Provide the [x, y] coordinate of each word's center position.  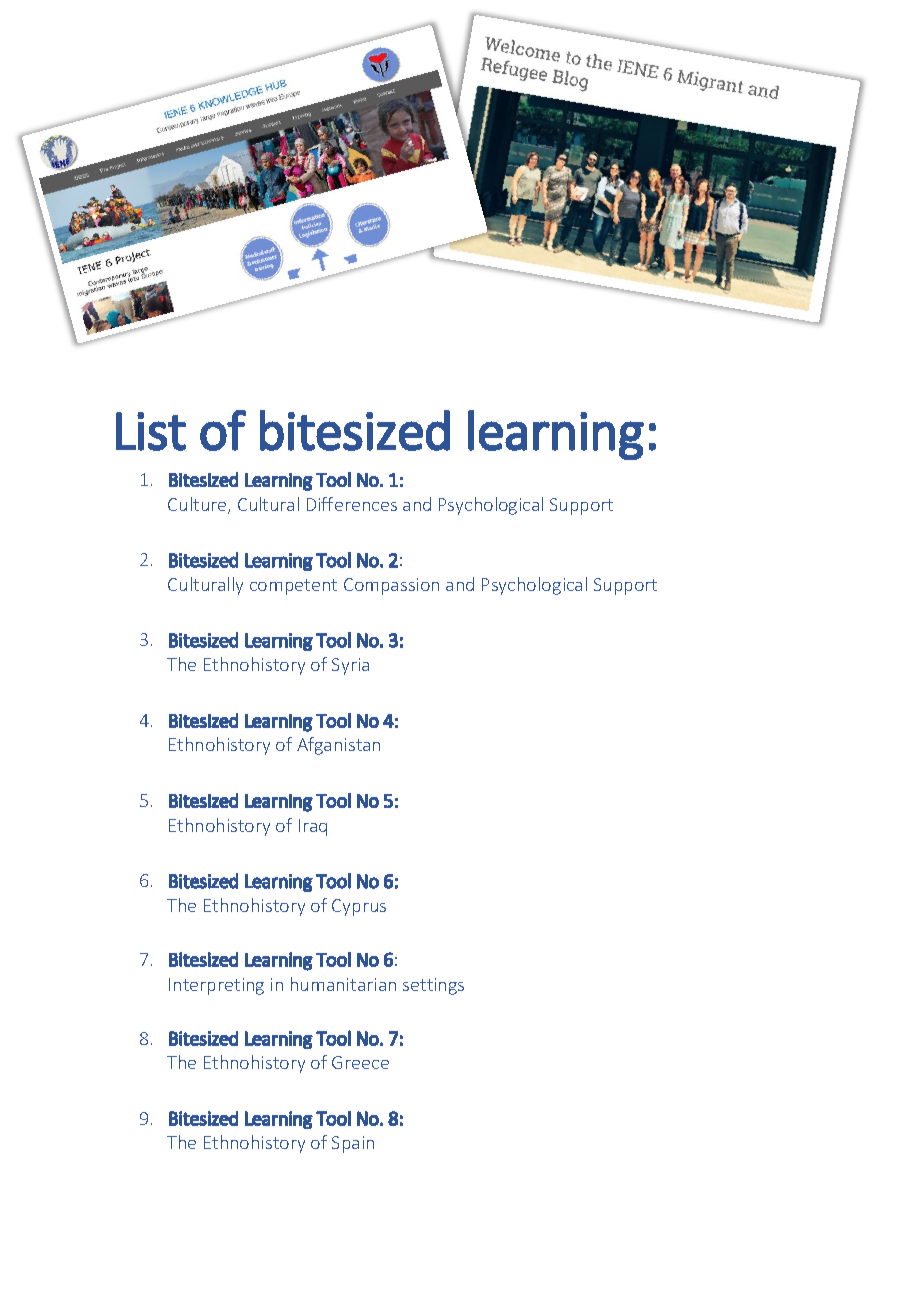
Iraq [313, 827]
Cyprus [359, 907]
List [151, 431]
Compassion [391, 586]
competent [293, 587]
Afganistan [338, 746]
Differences [352, 504]
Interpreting [216, 986]
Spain [353, 1144]
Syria [350, 666]
